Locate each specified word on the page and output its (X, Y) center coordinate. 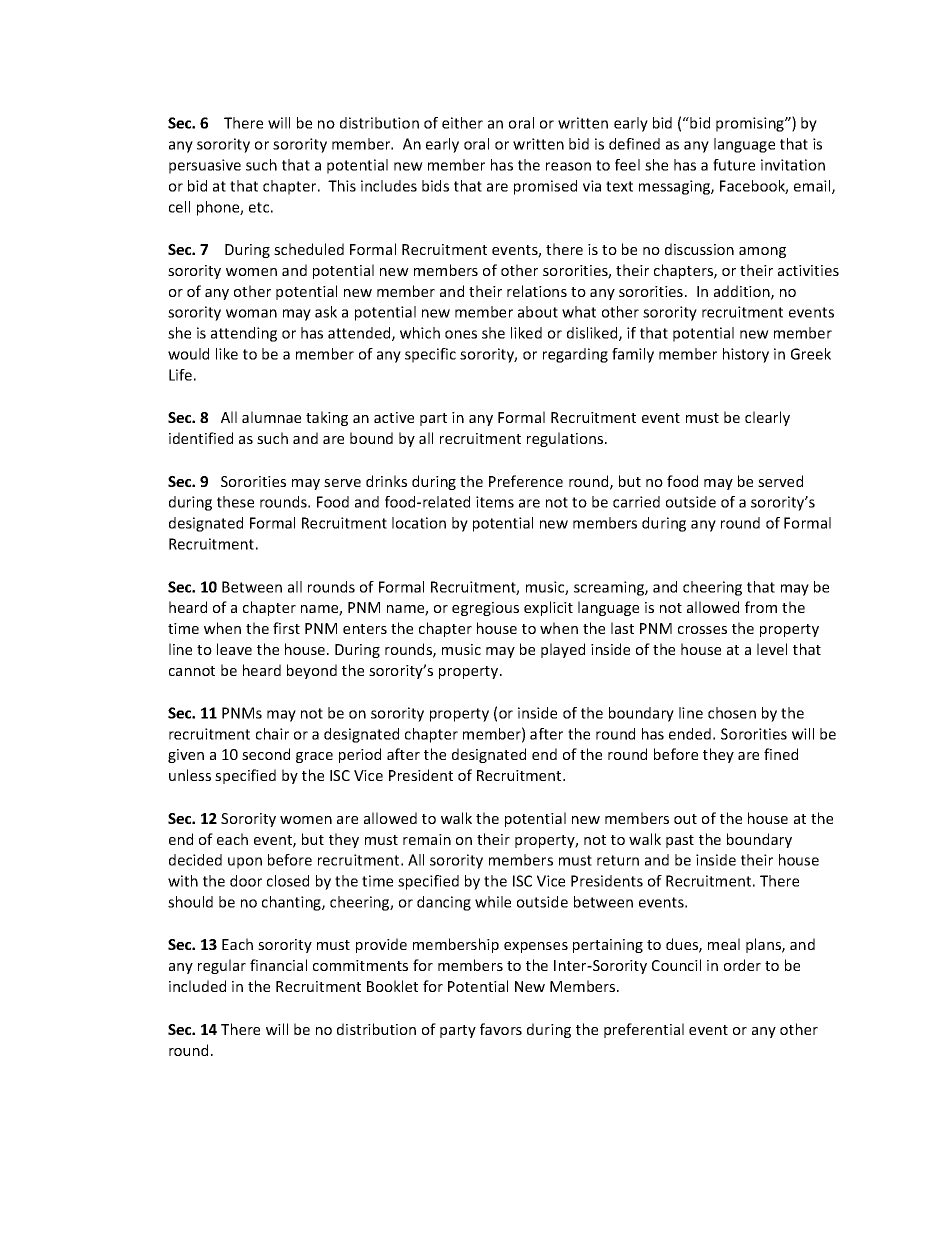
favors (501, 1029)
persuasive (205, 166)
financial (278, 965)
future (734, 165)
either (462, 123)
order (742, 965)
